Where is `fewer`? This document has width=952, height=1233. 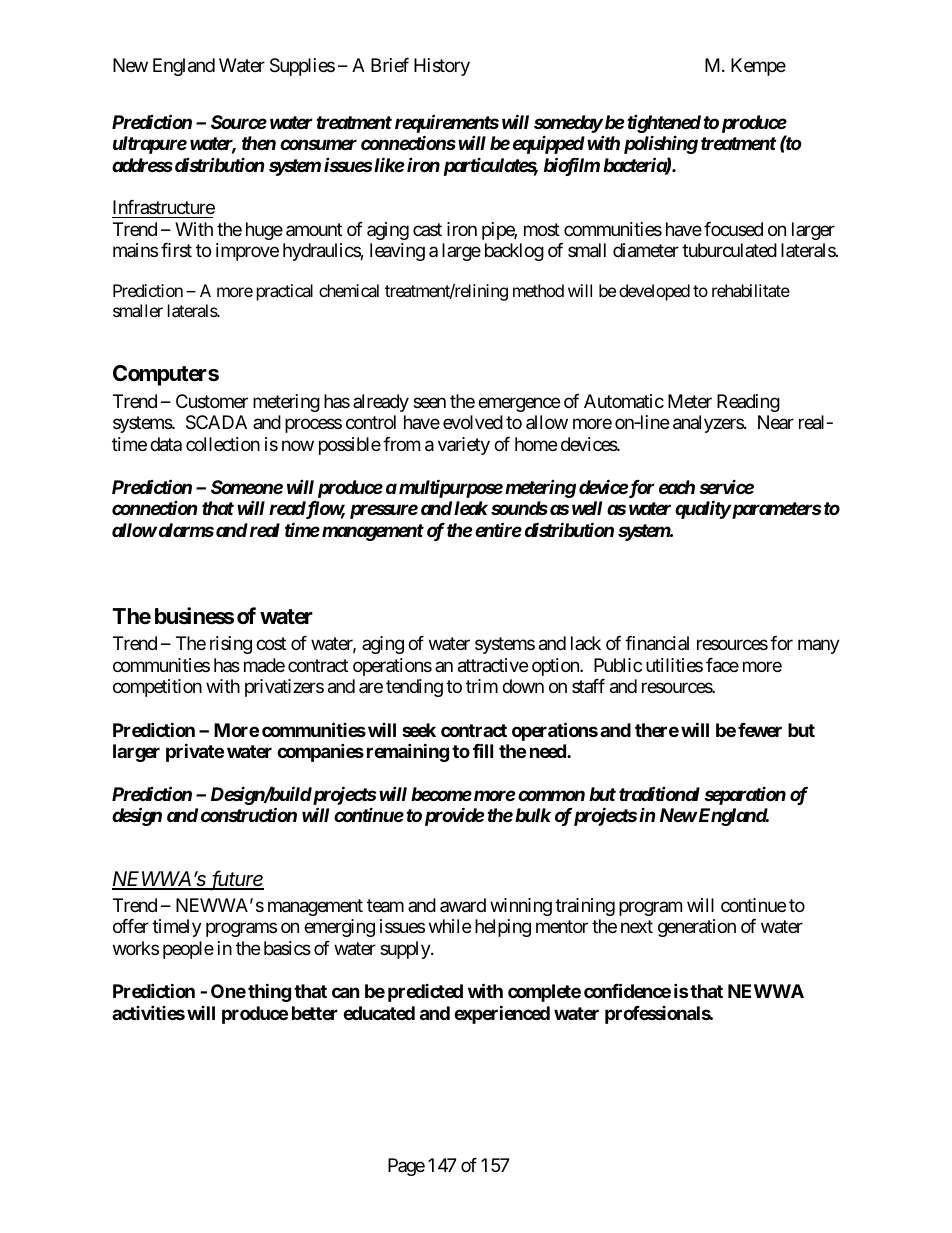 fewer is located at coordinates (760, 730).
